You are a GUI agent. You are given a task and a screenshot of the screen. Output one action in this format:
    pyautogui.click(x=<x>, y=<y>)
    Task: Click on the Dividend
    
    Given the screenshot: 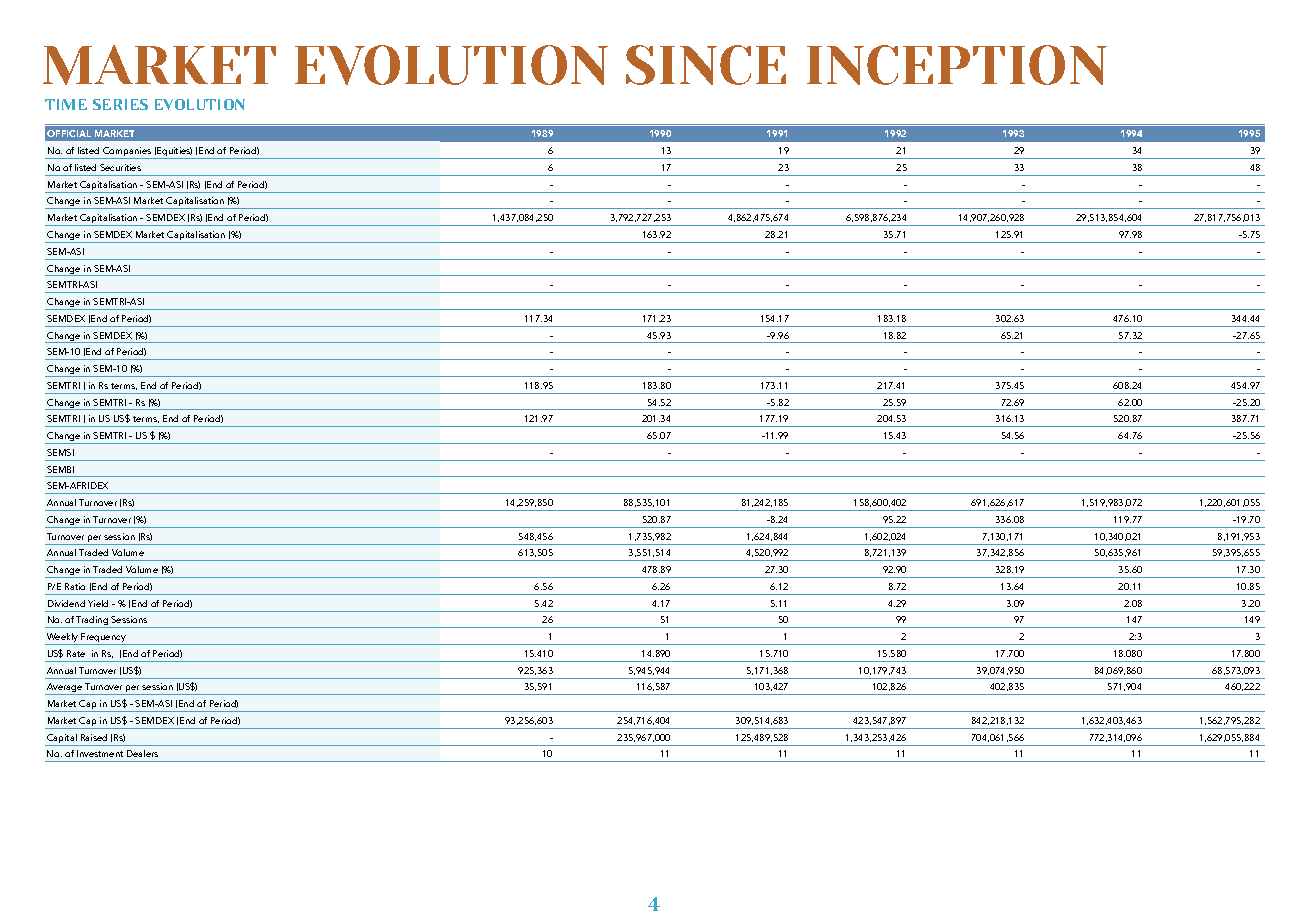 What is the action you would take?
    pyautogui.click(x=66, y=603)
